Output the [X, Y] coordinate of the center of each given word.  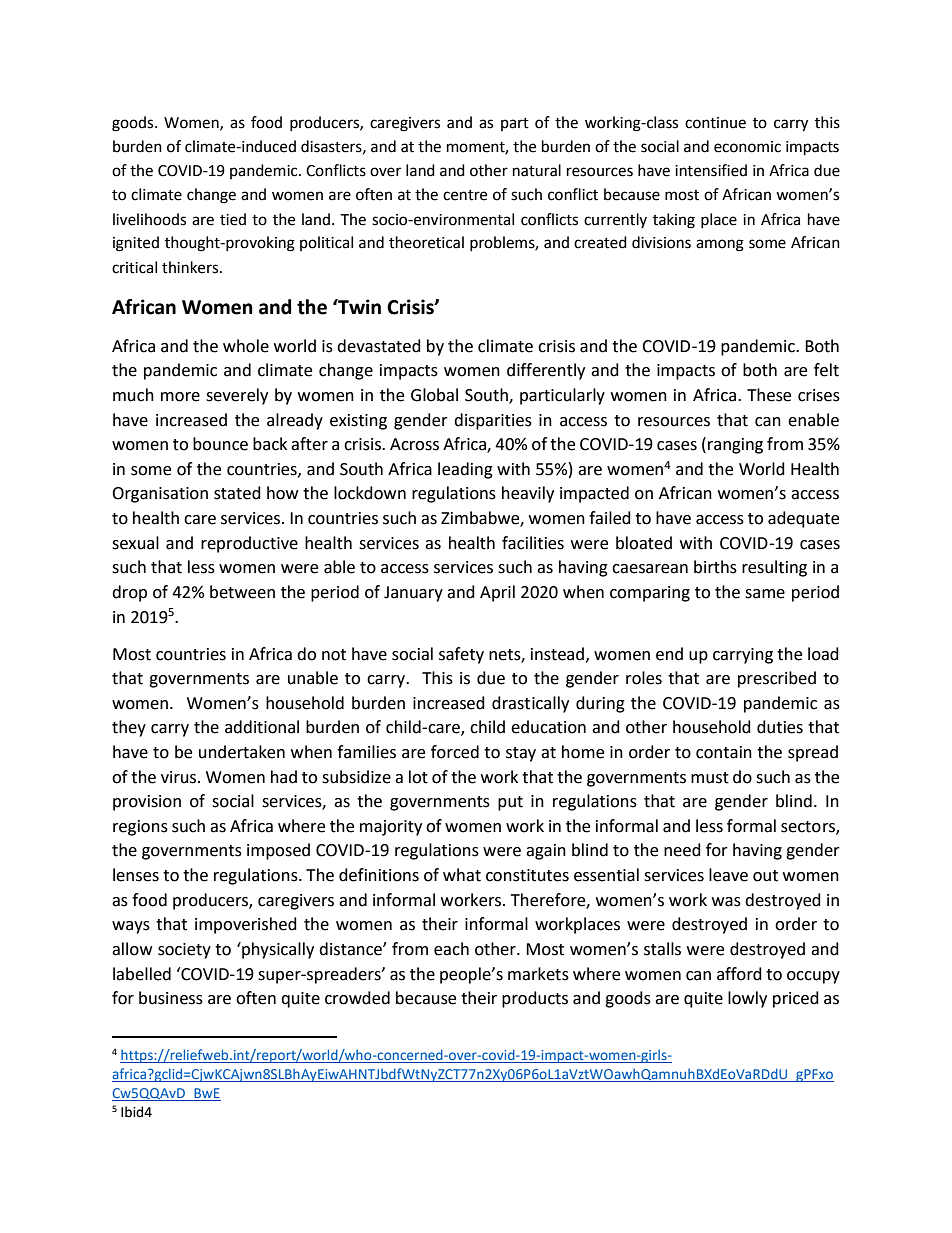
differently [546, 371]
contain [724, 752]
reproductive [249, 544]
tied [233, 219]
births [715, 567]
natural [537, 170]
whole [246, 346]
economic [747, 147]
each [451, 949]
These [769, 395]
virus [180, 777]
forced [455, 752]
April [497, 593]
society [184, 951]
